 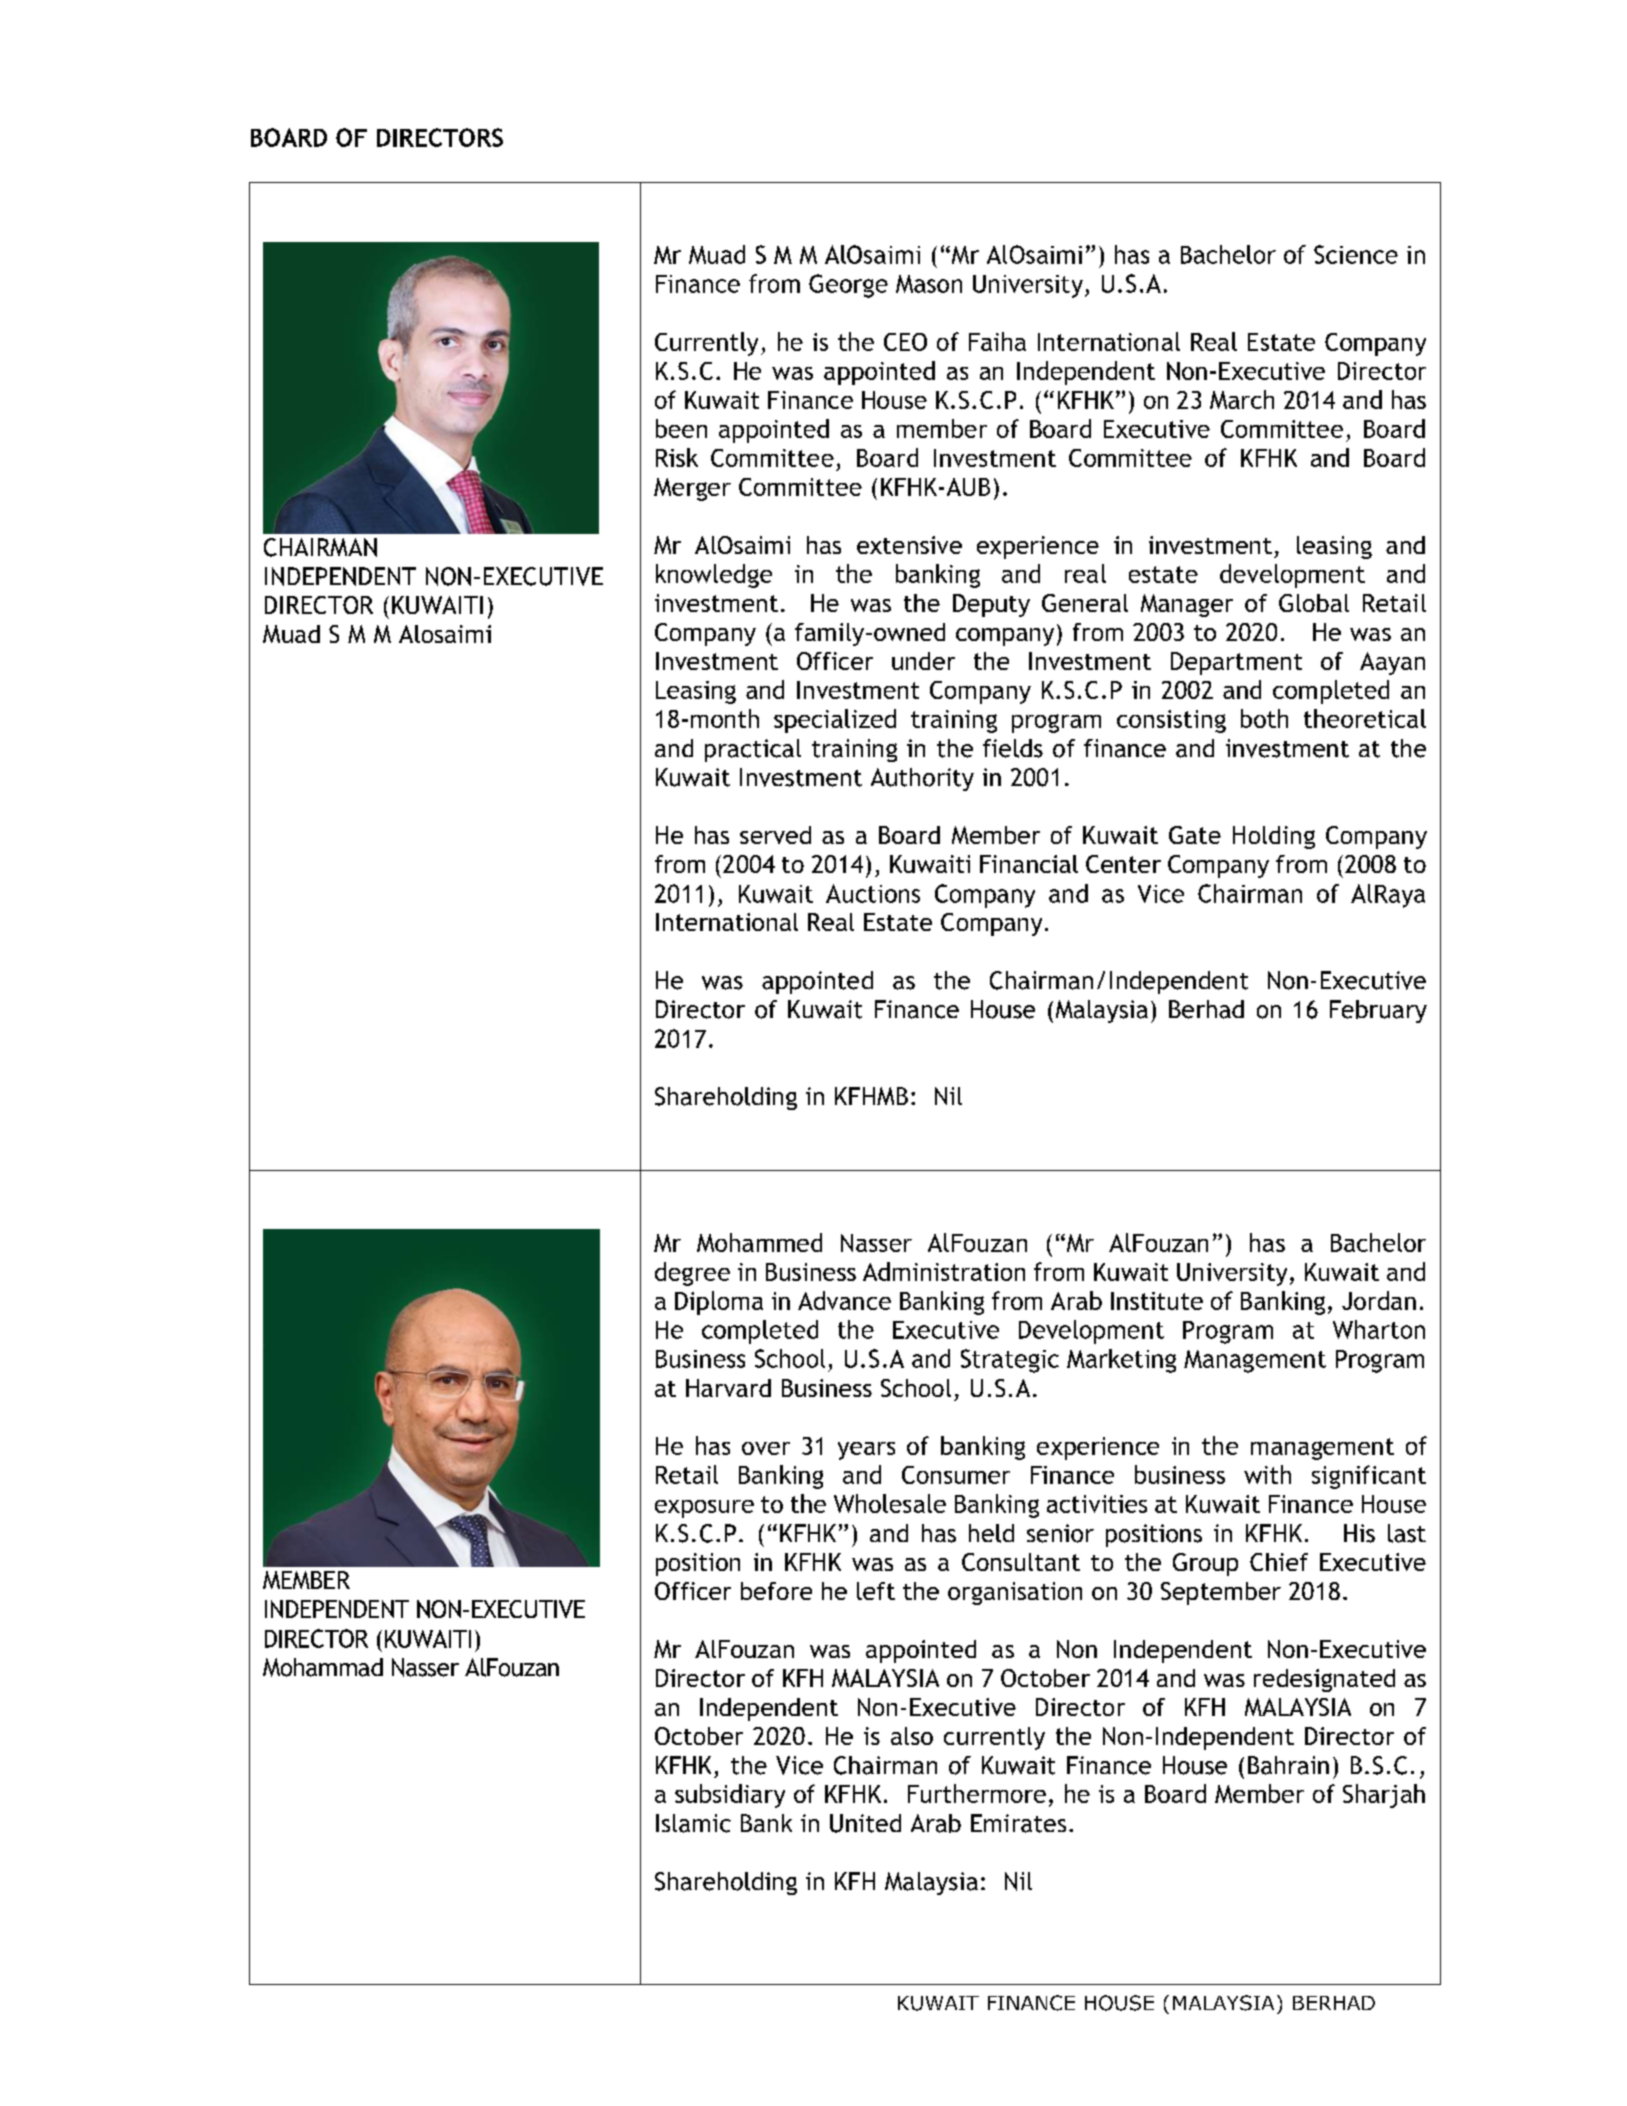 What do you see at coordinates (848, 286) in the screenshot?
I see `George` at bounding box center [848, 286].
